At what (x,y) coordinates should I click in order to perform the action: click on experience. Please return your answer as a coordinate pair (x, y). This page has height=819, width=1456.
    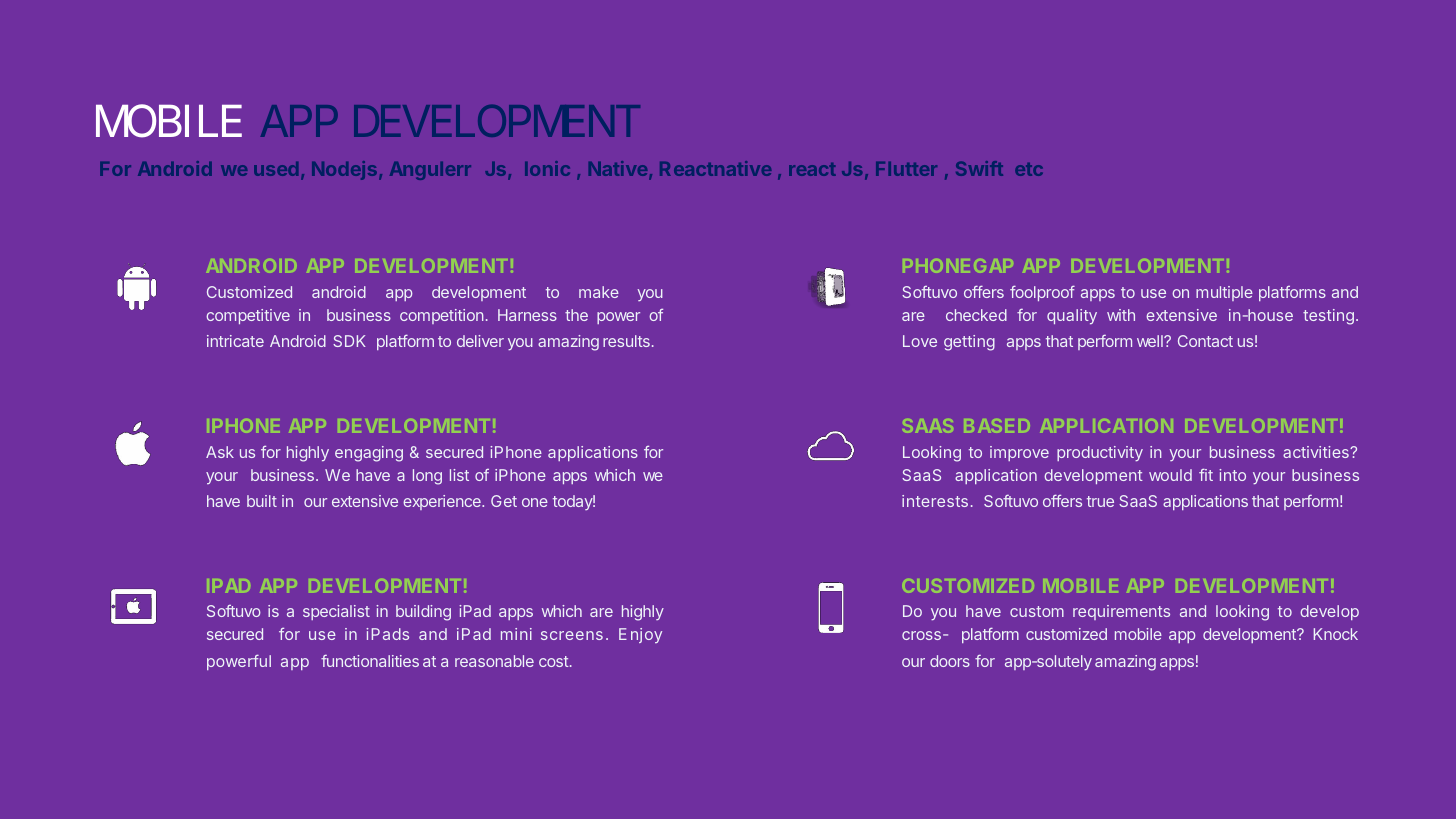
    Looking at the image, I should click on (443, 502).
